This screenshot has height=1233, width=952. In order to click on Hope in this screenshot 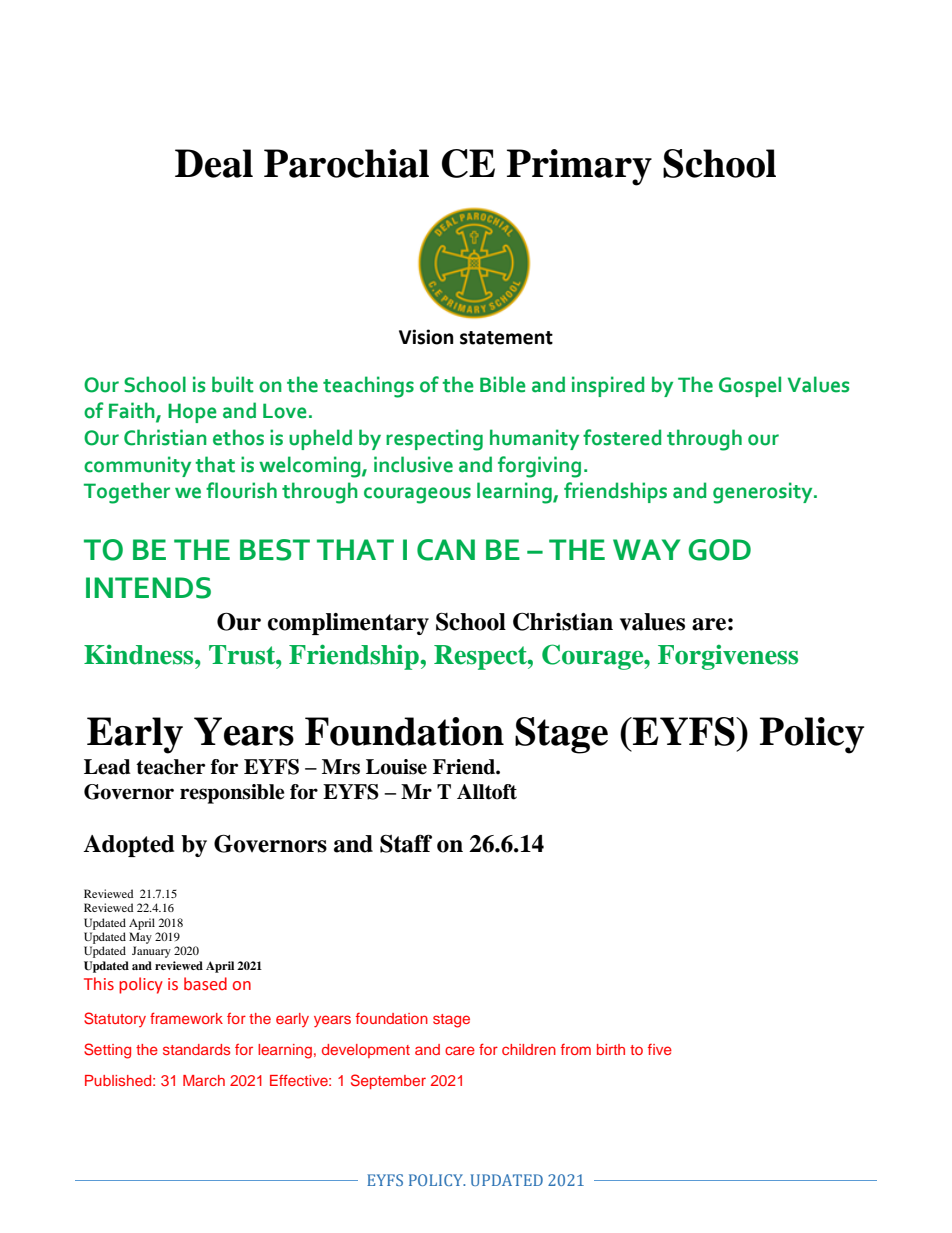, I will do `click(192, 413)`.
